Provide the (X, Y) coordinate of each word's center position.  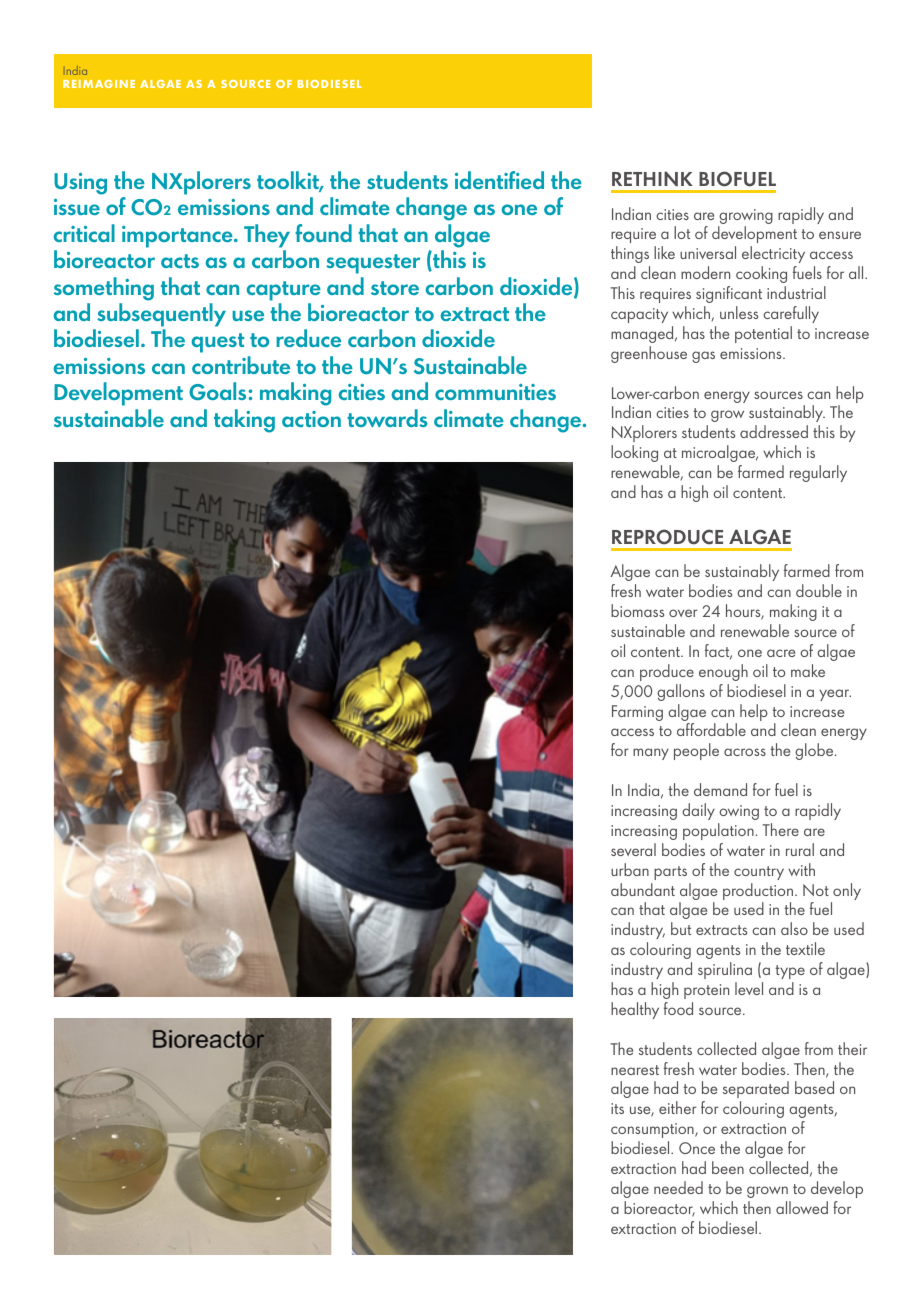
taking (244, 421)
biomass (637, 610)
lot (682, 232)
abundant (643, 889)
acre (781, 653)
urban (630, 869)
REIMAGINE (99, 84)
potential (763, 334)
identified (499, 180)
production (759, 893)
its (617, 1108)
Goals (219, 391)
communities (495, 392)
